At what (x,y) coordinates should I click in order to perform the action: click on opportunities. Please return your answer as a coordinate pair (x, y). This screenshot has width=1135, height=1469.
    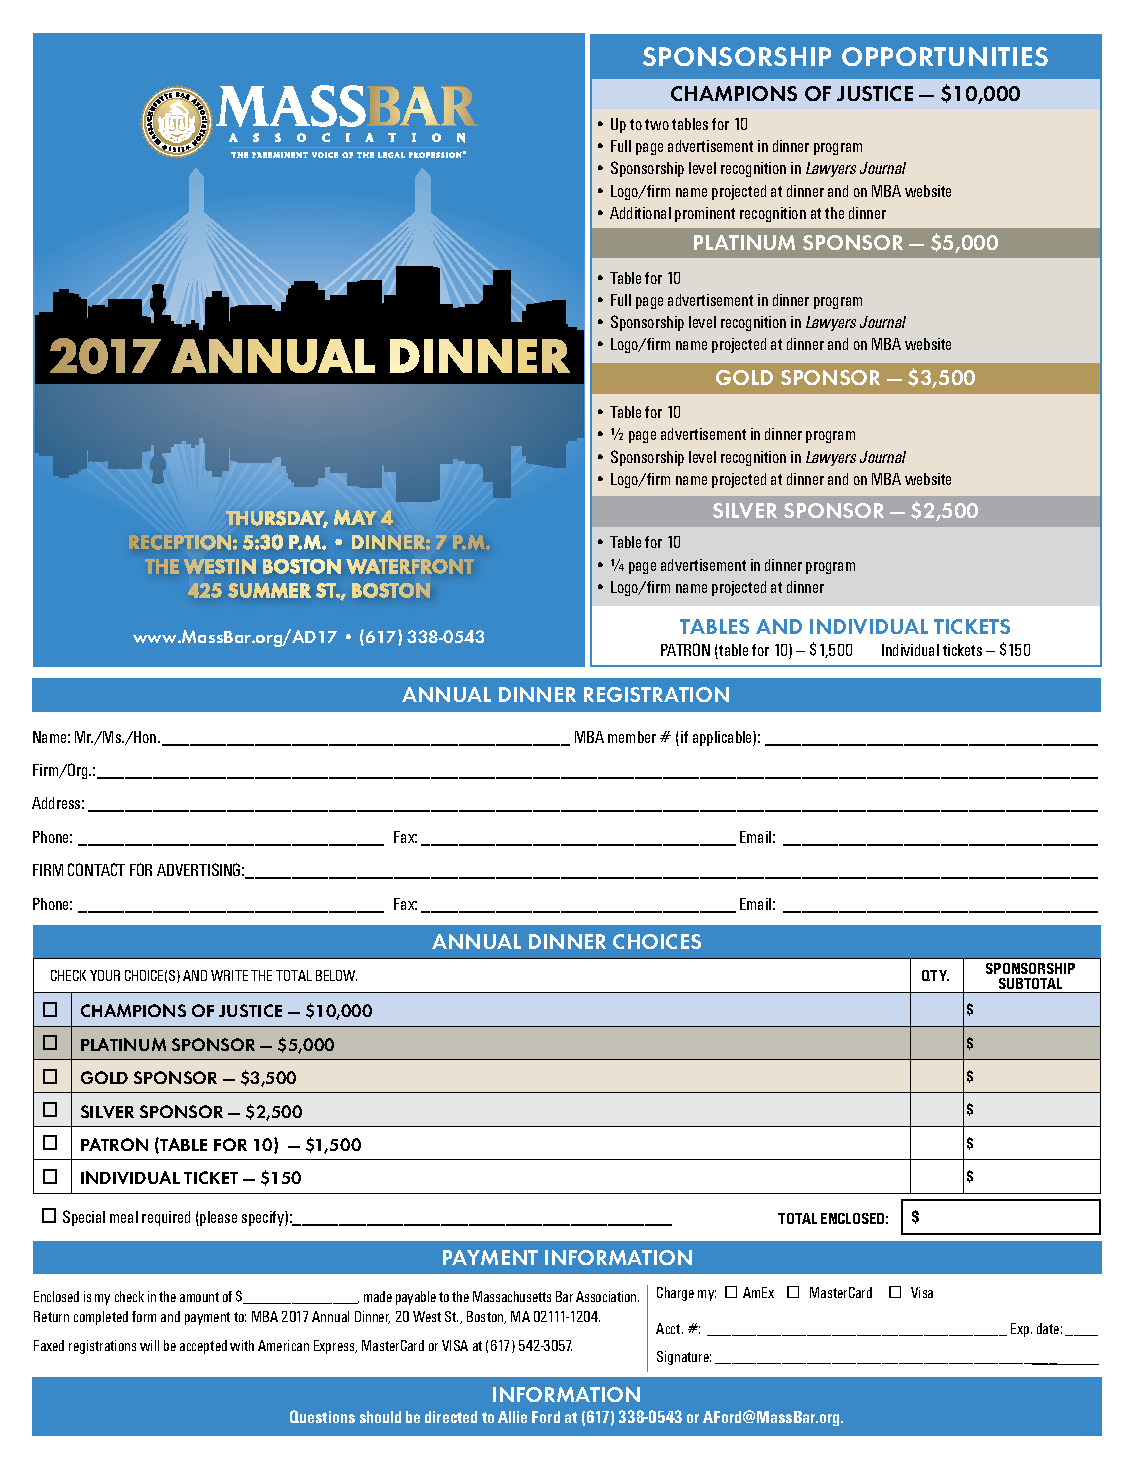
    Looking at the image, I should click on (945, 56).
